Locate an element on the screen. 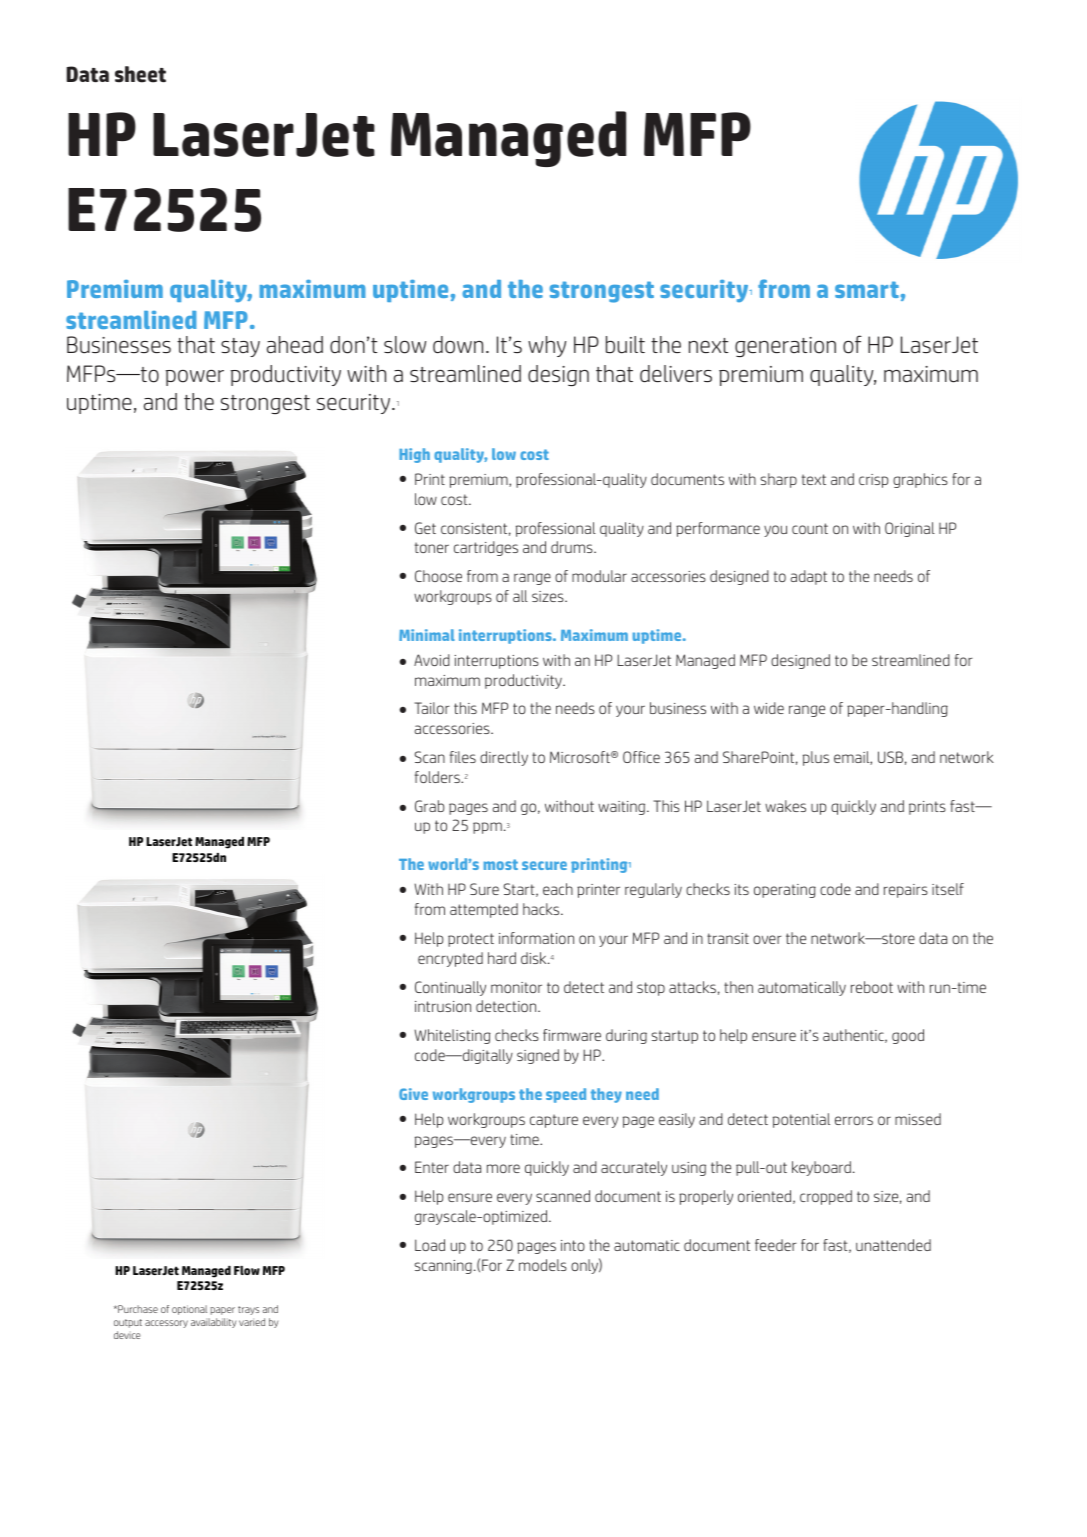  unattended is located at coordinates (893, 1245).
